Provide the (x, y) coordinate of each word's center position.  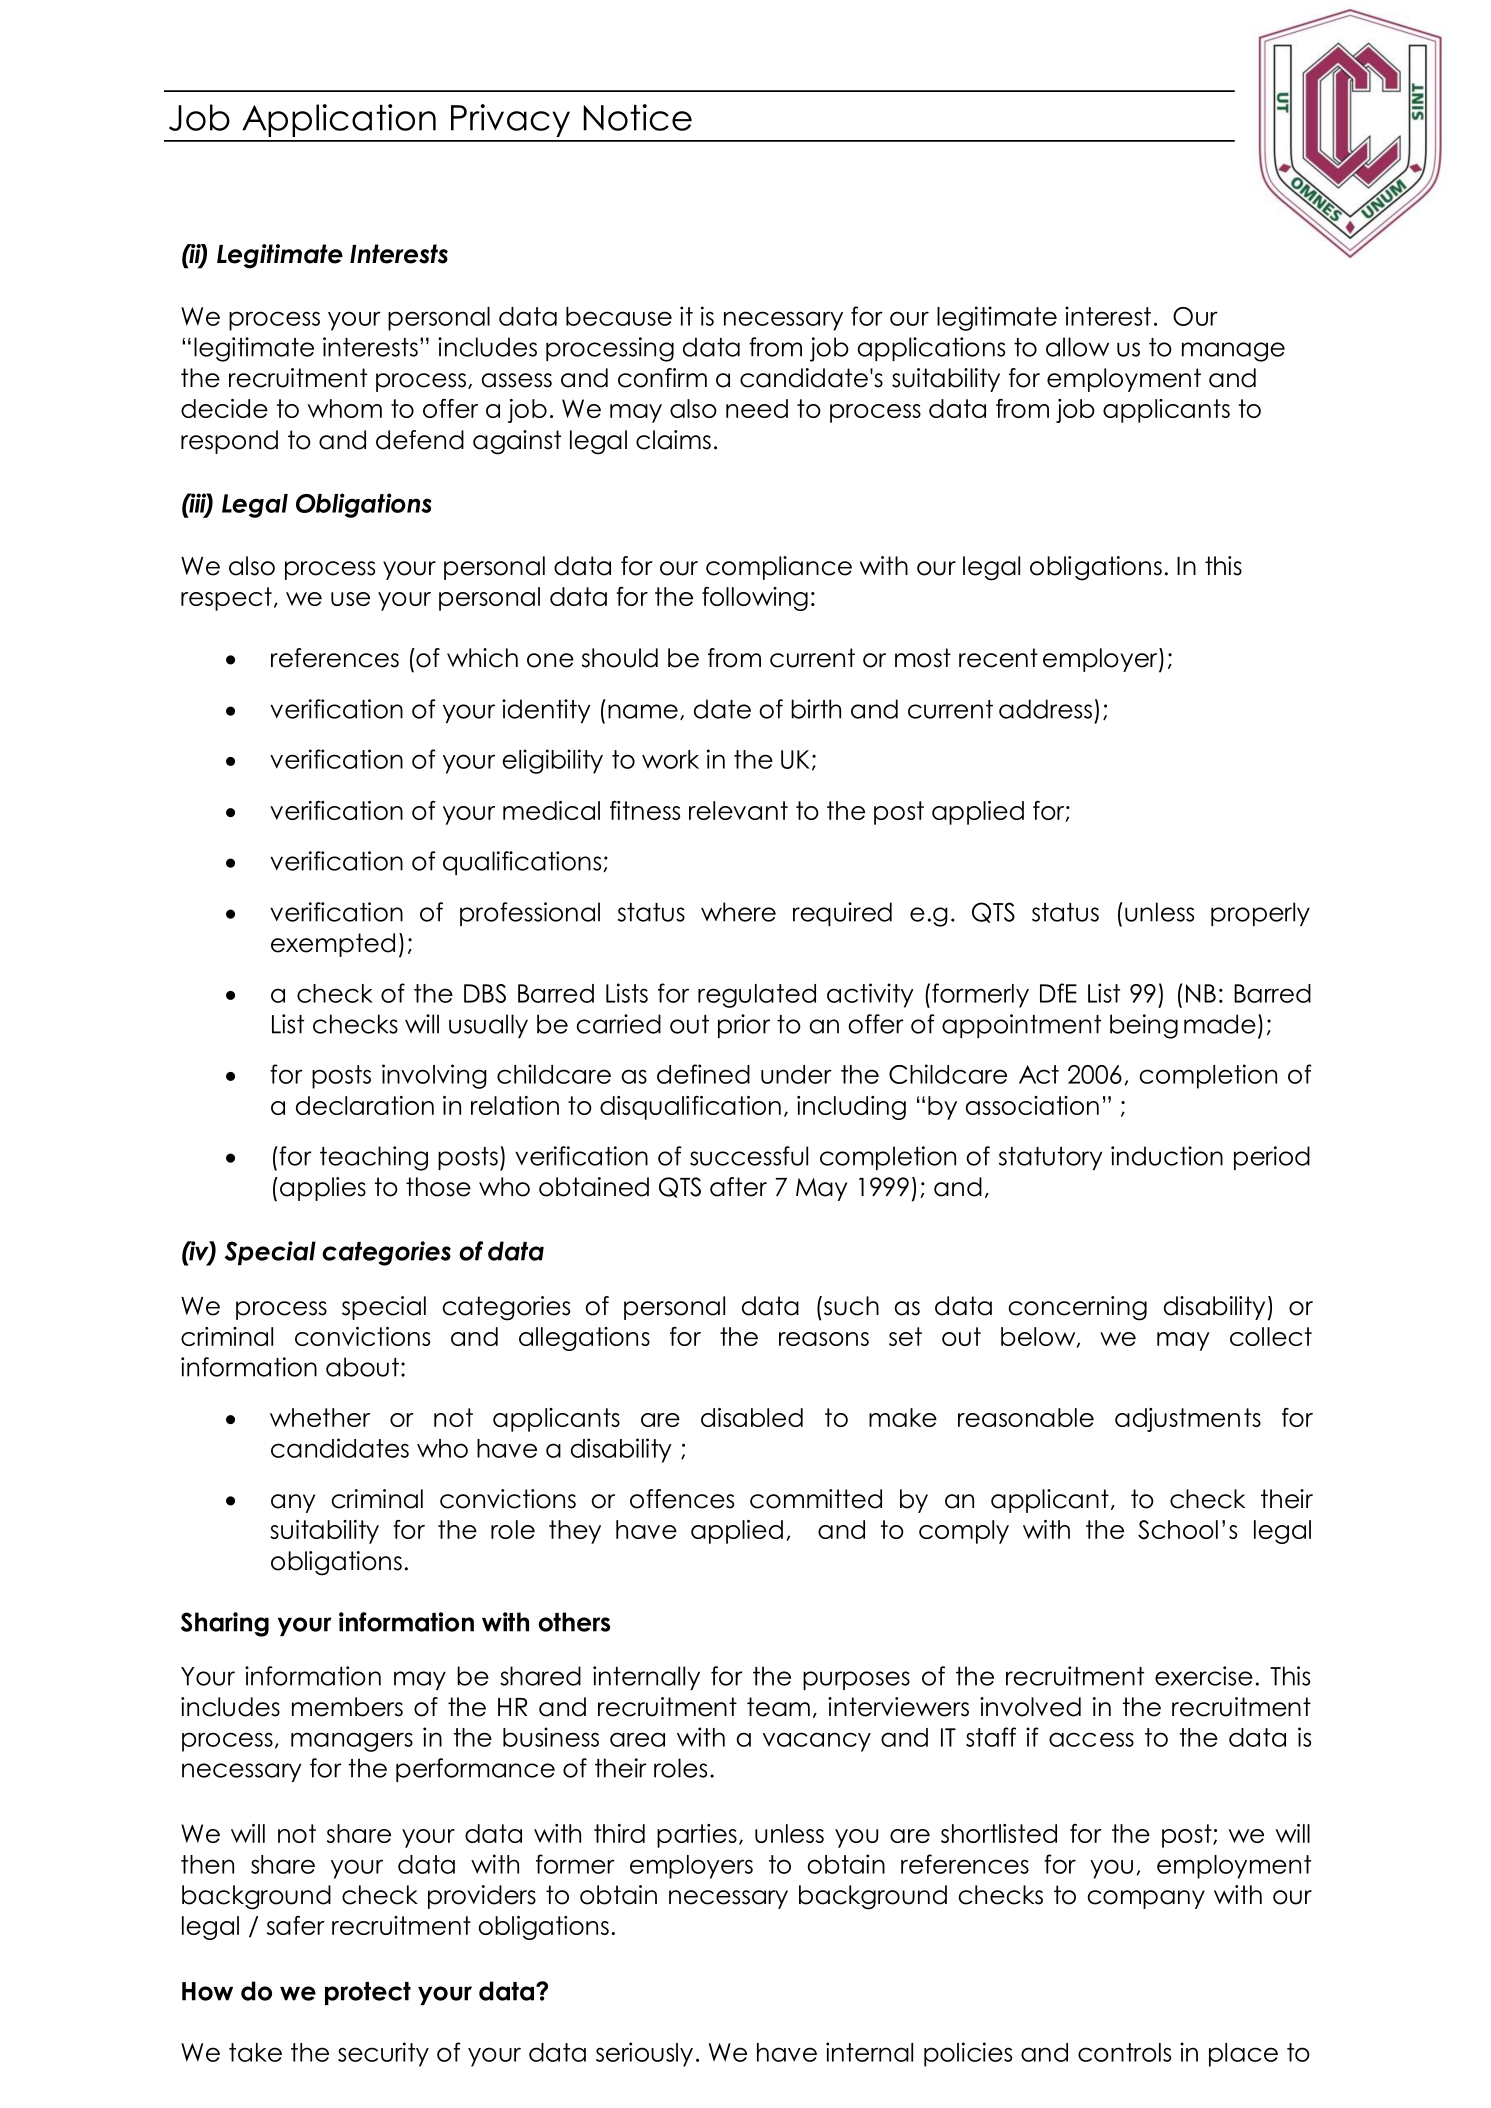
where (738, 912)
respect (226, 599)
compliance (779, 568)
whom (345, 408)
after (738, 1187)
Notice (638, 117)
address (1045, 709)
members (347, 1707)
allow (1077, 347)
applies (323, 1189)
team (778, 1707)
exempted (333, 945)
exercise (1204, 1676)
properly (1260, 914)
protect (368, 1993)
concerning (1077, 1308)
